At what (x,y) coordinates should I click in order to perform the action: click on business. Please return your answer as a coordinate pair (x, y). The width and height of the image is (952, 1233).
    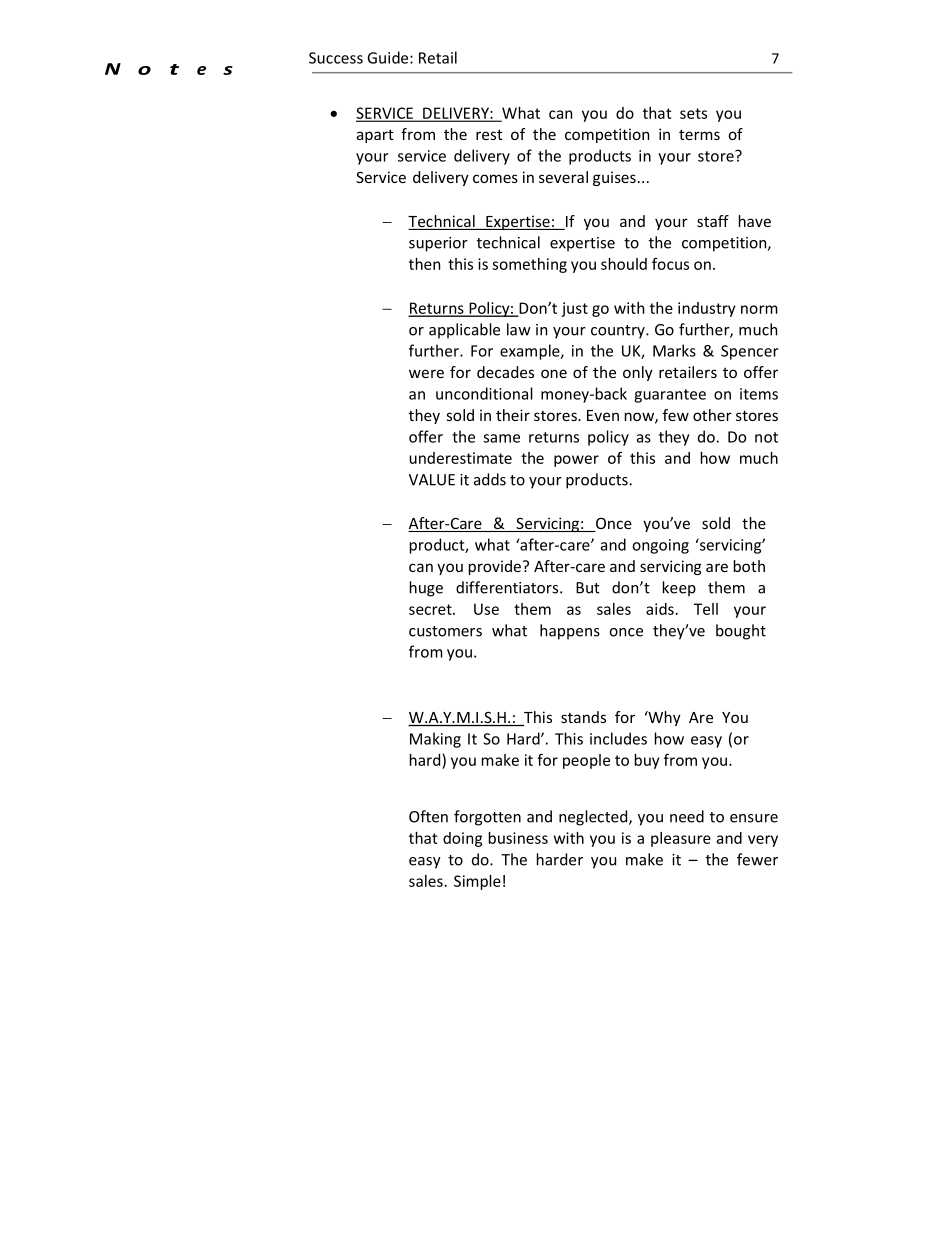
    Looking at the image, I should click on (518, 838).
